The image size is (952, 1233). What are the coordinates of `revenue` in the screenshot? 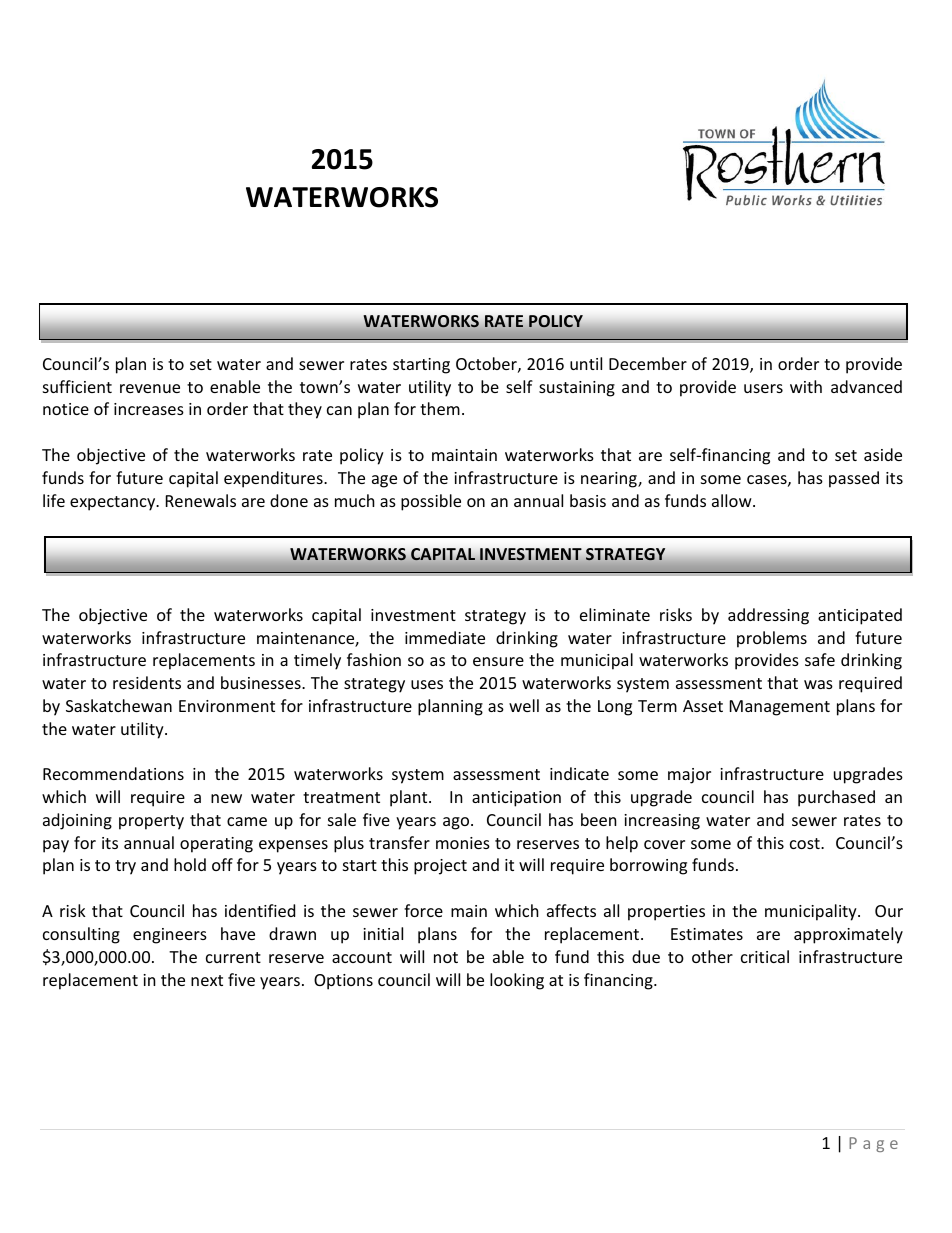 It's located at (150, 388).
